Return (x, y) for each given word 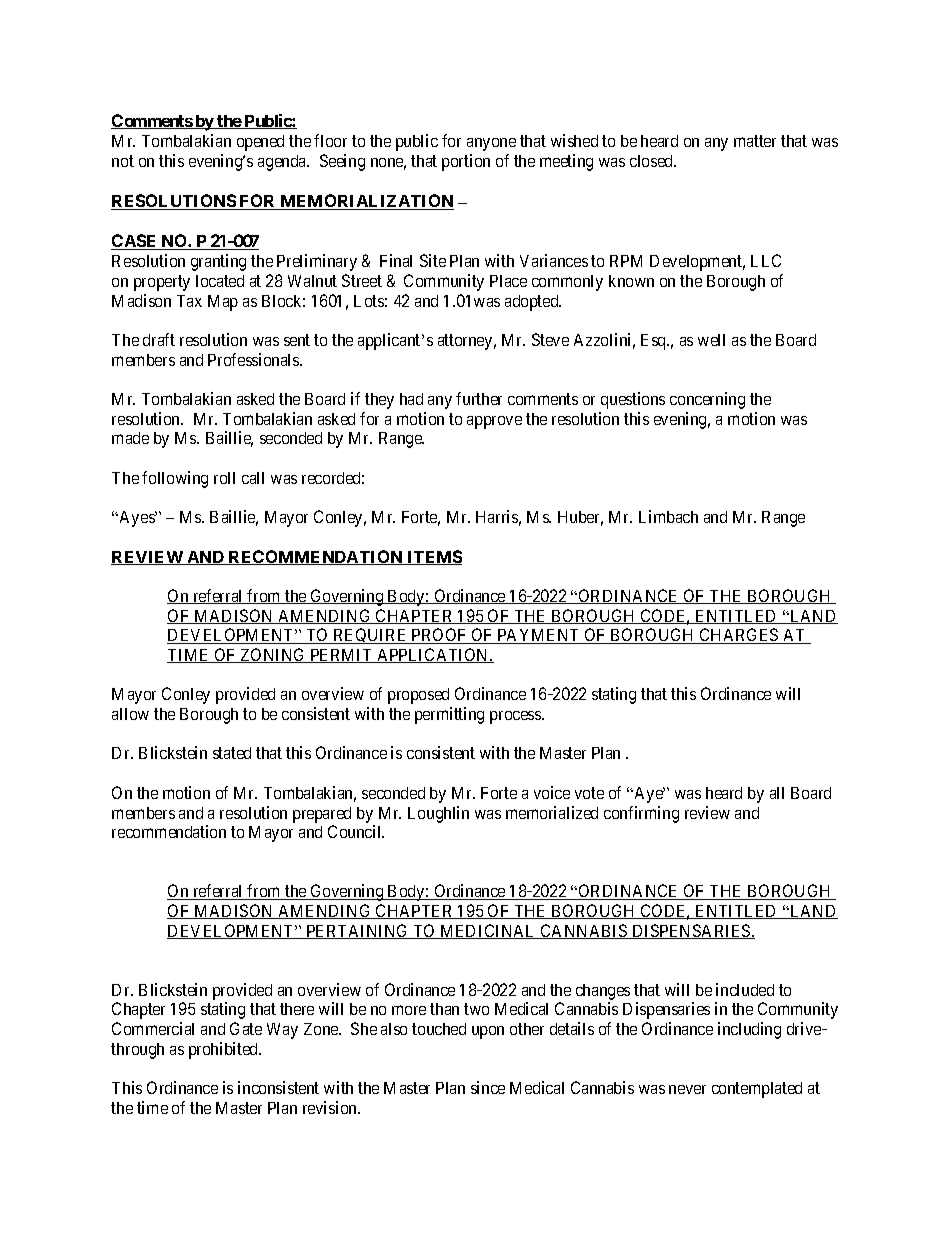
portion (466, 162)
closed (653, 161)
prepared (322, 815)
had (411, 399)
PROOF (439, 636)
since (488, 1087)
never (687, 1089)
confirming (641, 814)
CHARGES (739, 636)
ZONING (273, 655)
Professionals (254, 359)
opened (260, 143)
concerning (707, 400)
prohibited (225, 1050)
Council (356, 831)
